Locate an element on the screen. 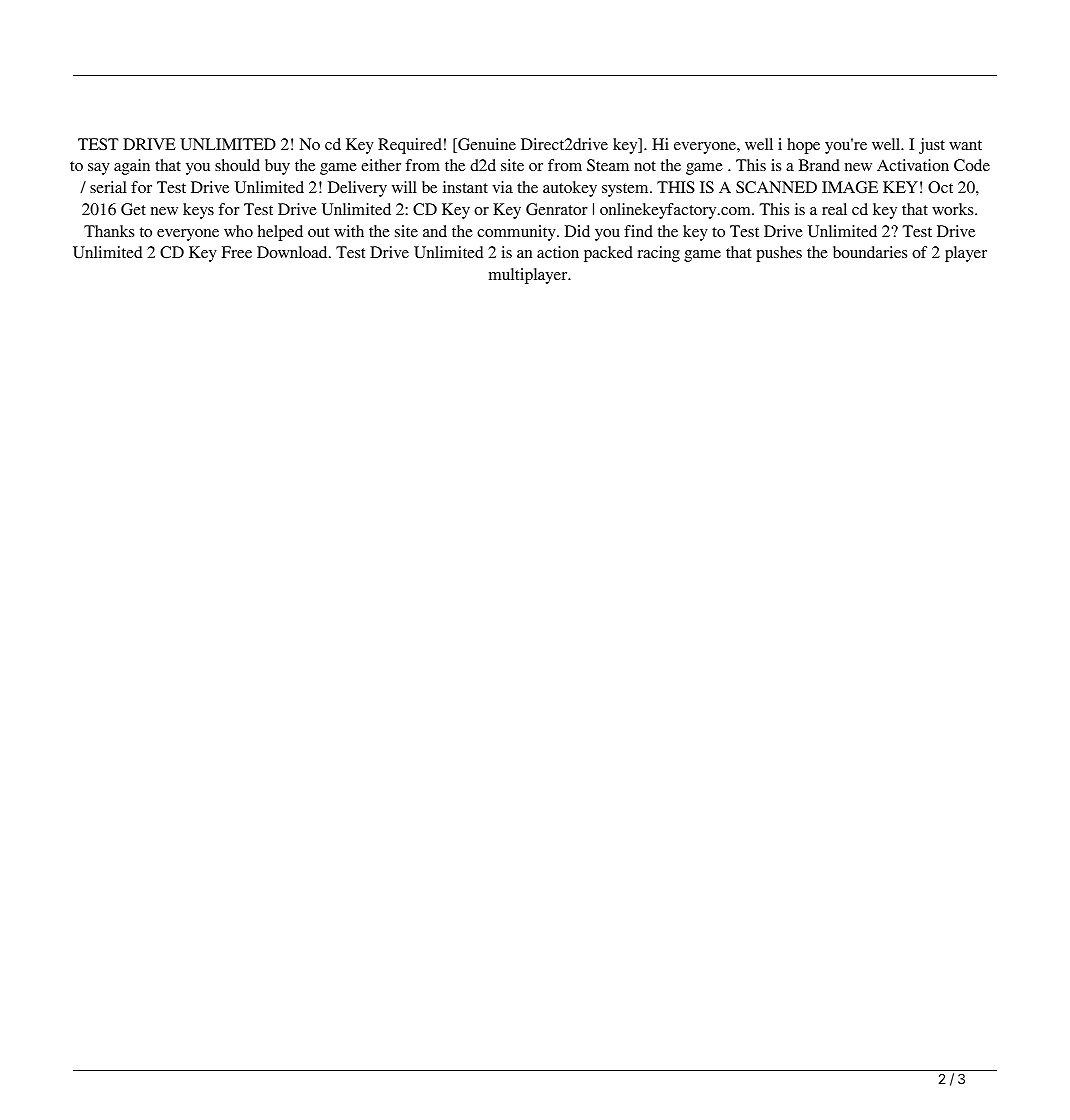  Genuine is located at coordinates (486, 145).
